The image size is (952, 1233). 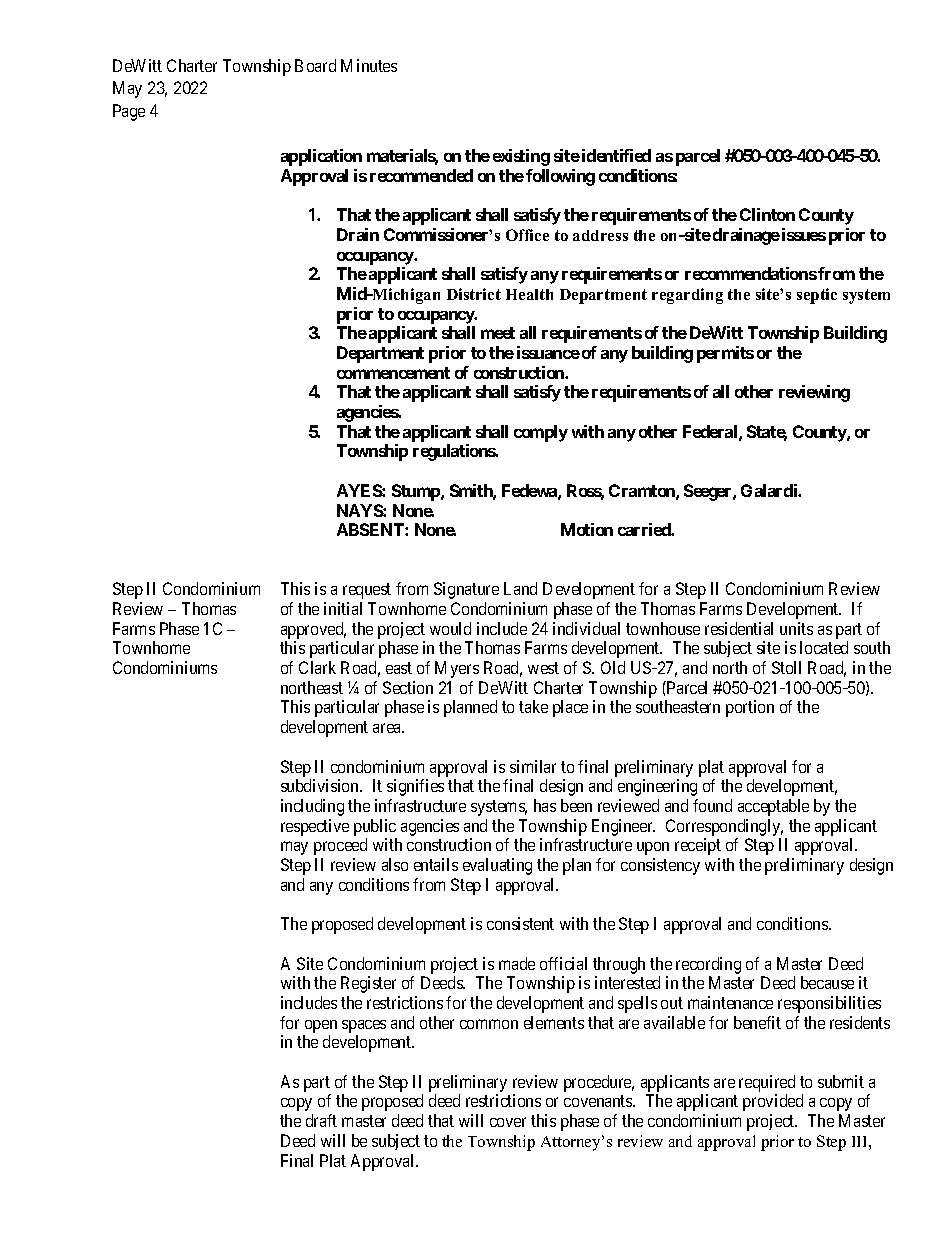 I want to click on cover, so click(x=508, y=1122).
